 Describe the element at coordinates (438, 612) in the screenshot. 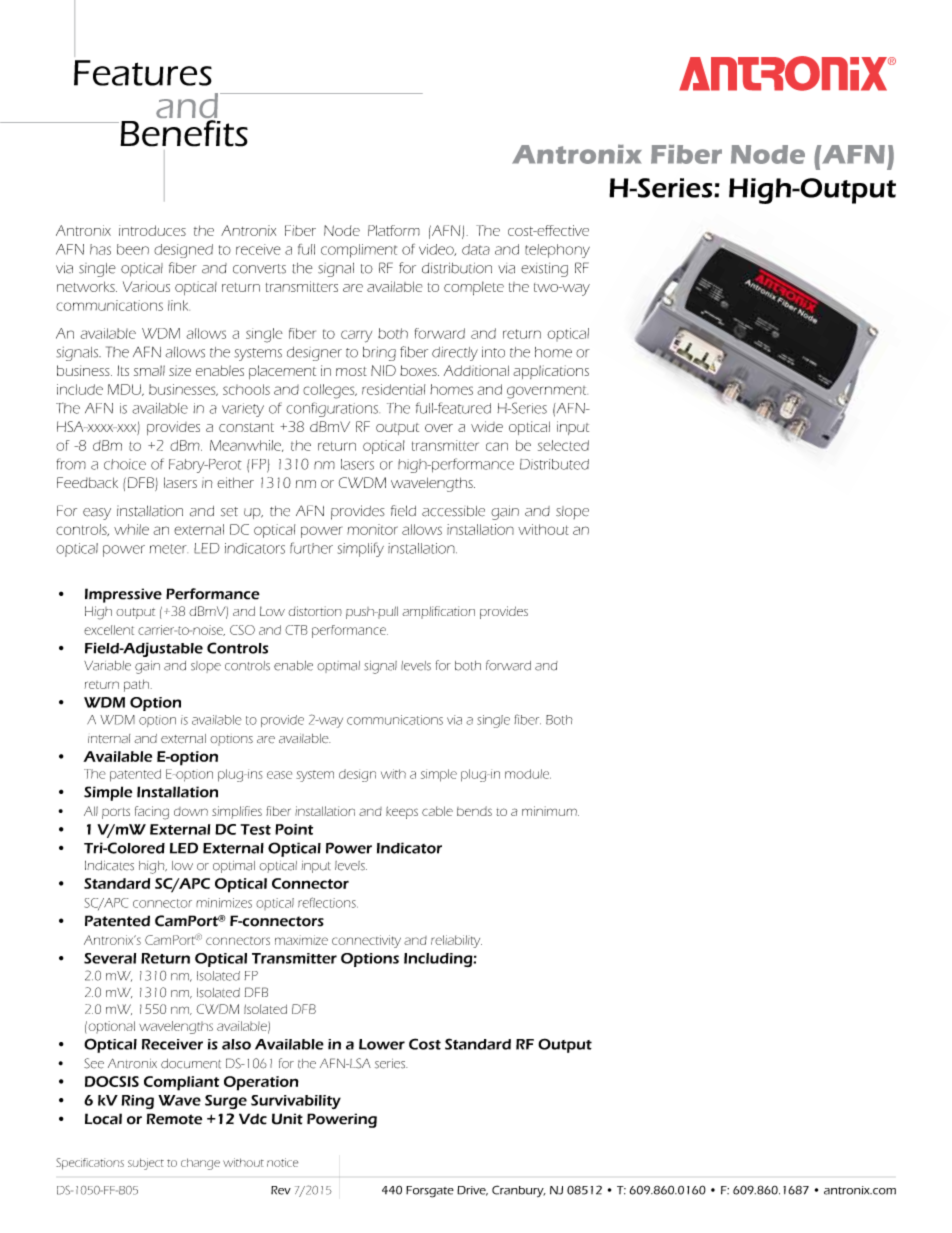

I see `amplification` at that location.
